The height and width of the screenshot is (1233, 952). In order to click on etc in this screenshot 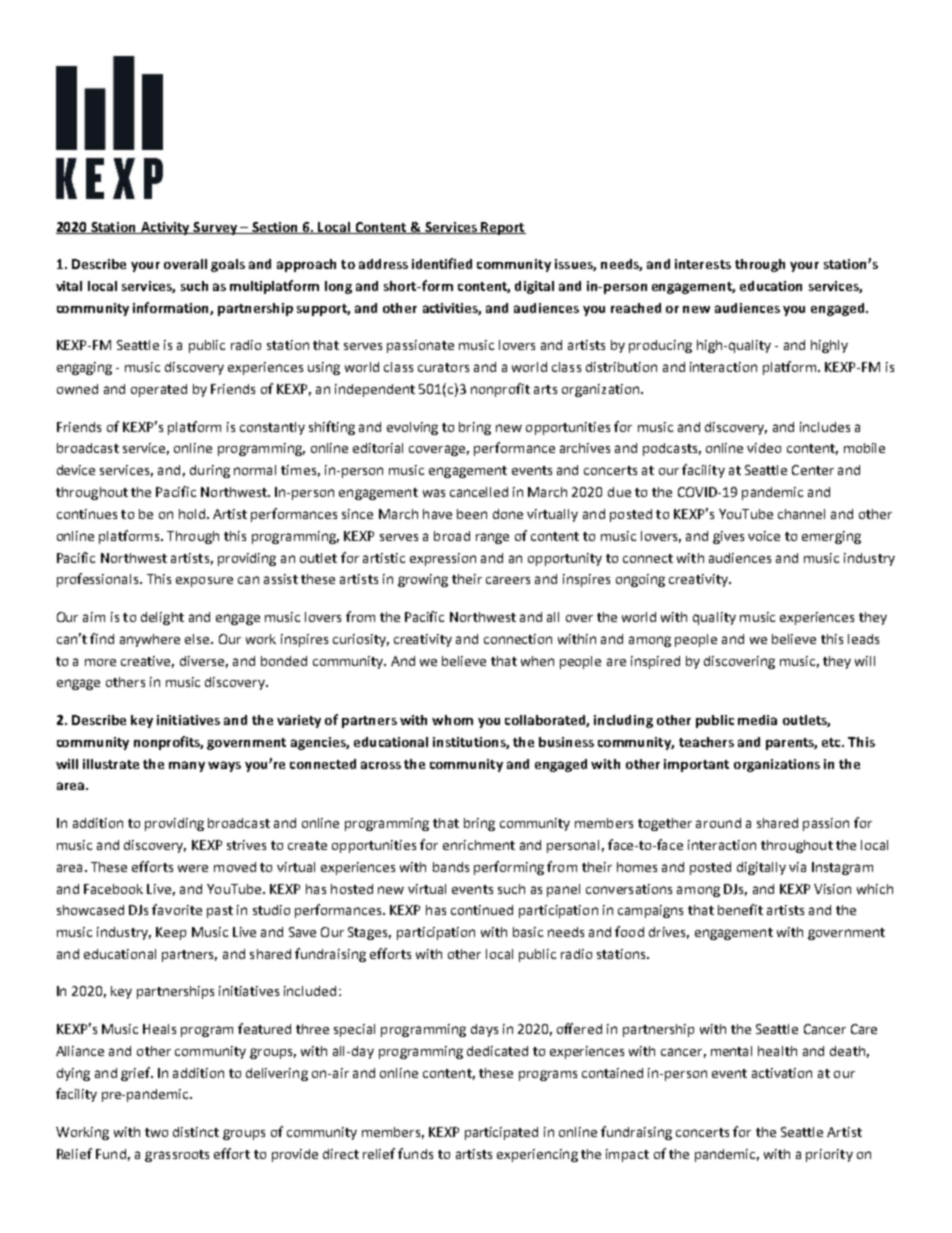, I will do `click(833, 742)`.
